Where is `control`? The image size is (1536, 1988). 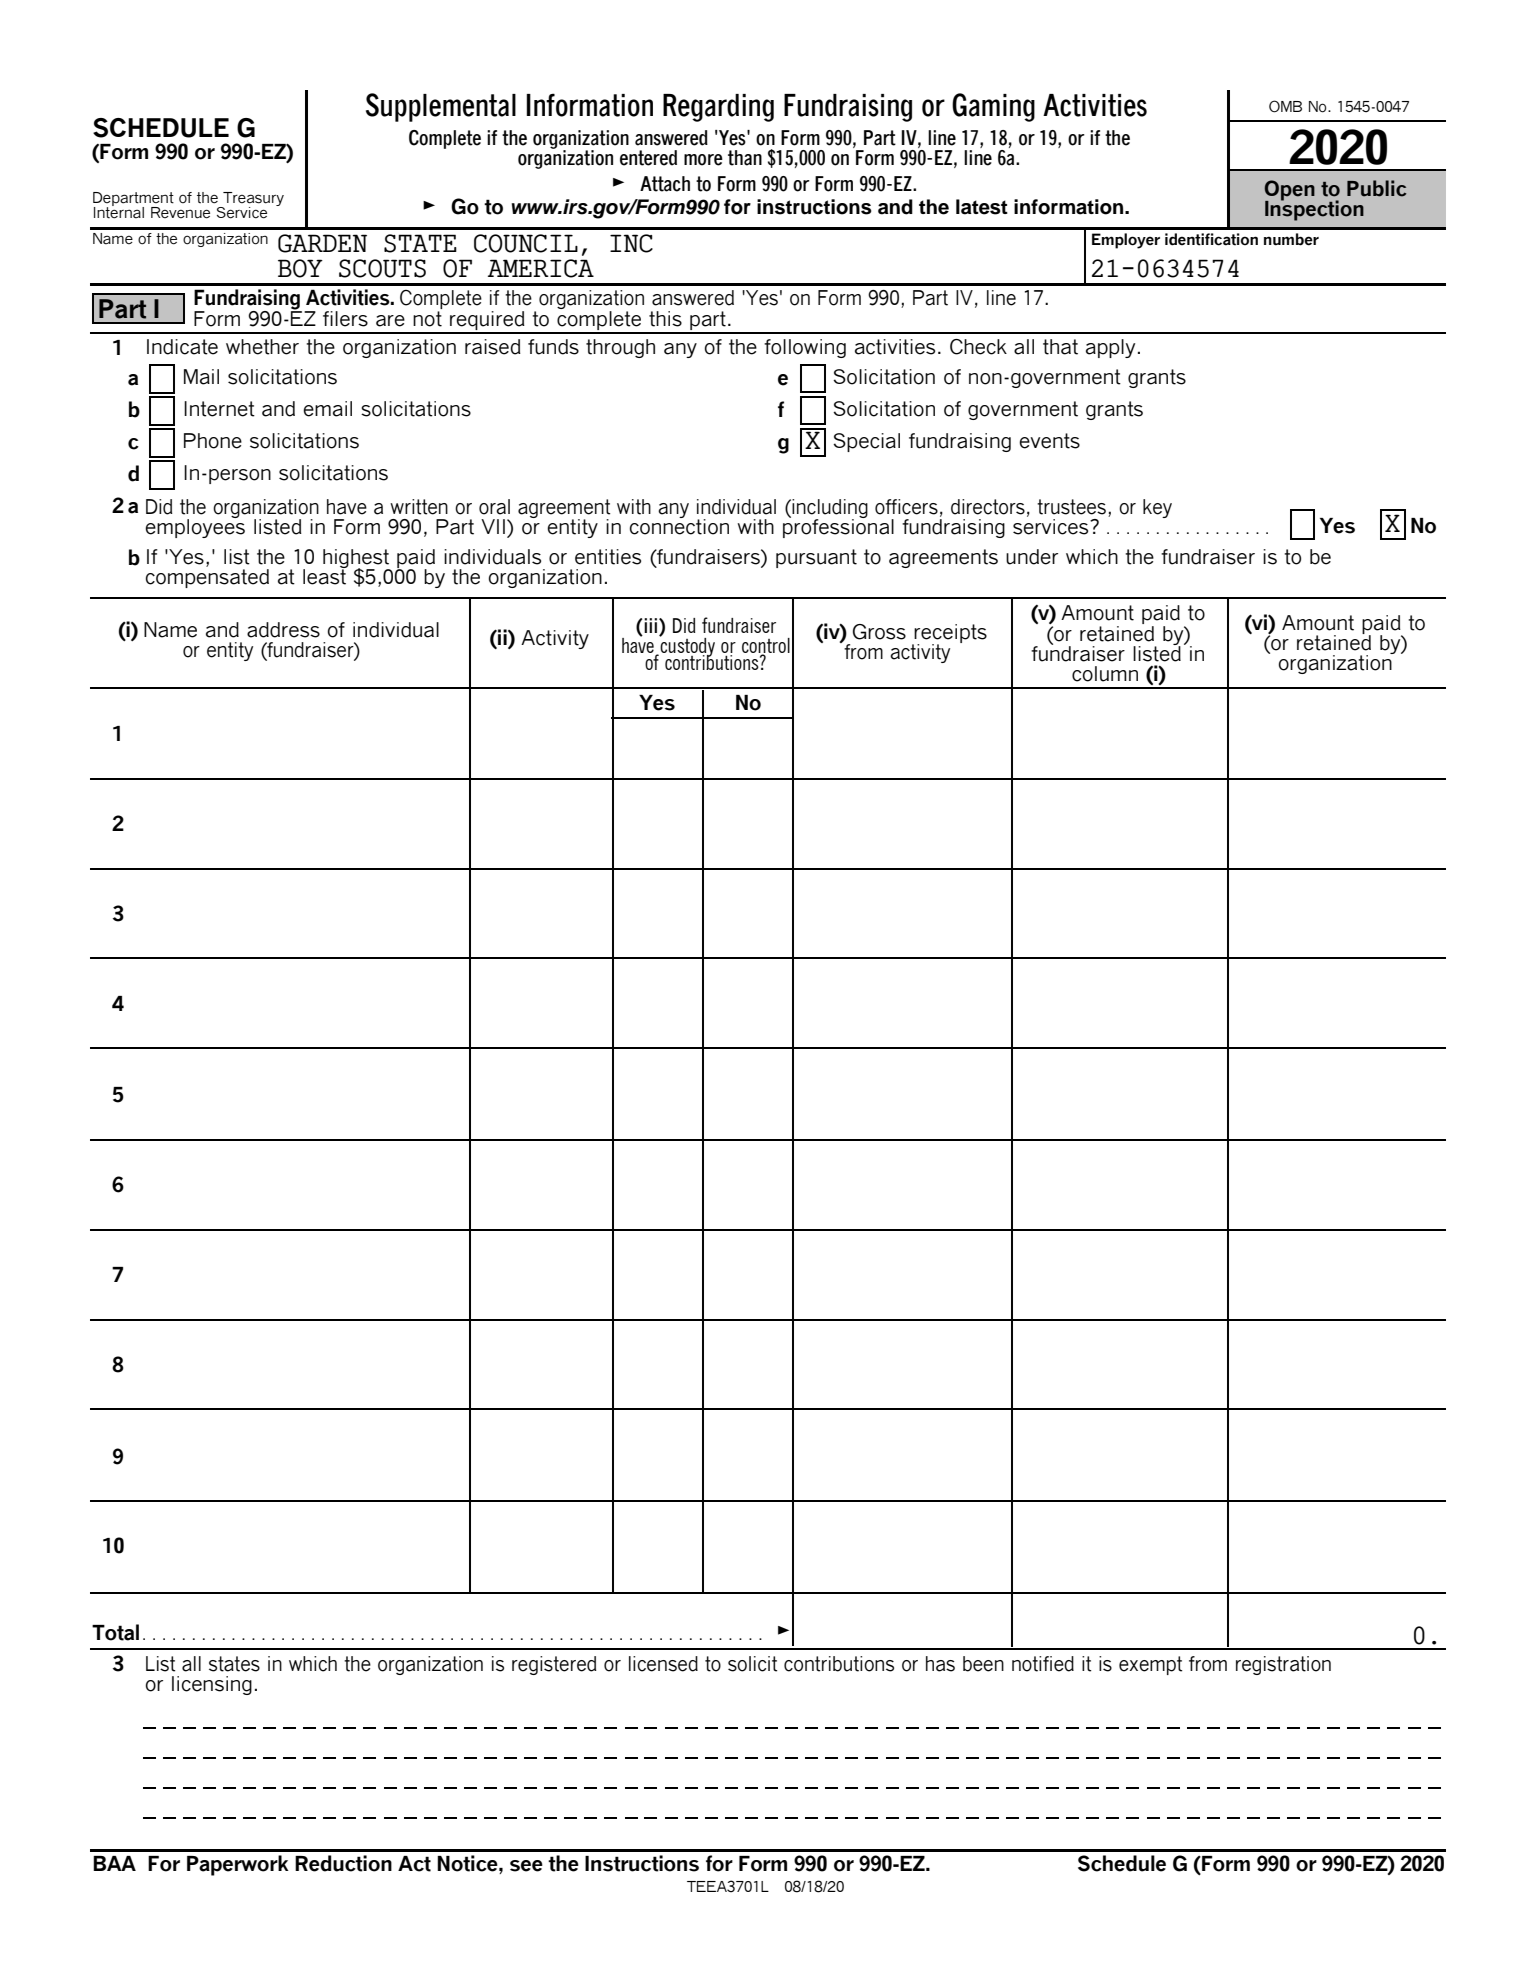
control is located at coordinates (766, 647).
